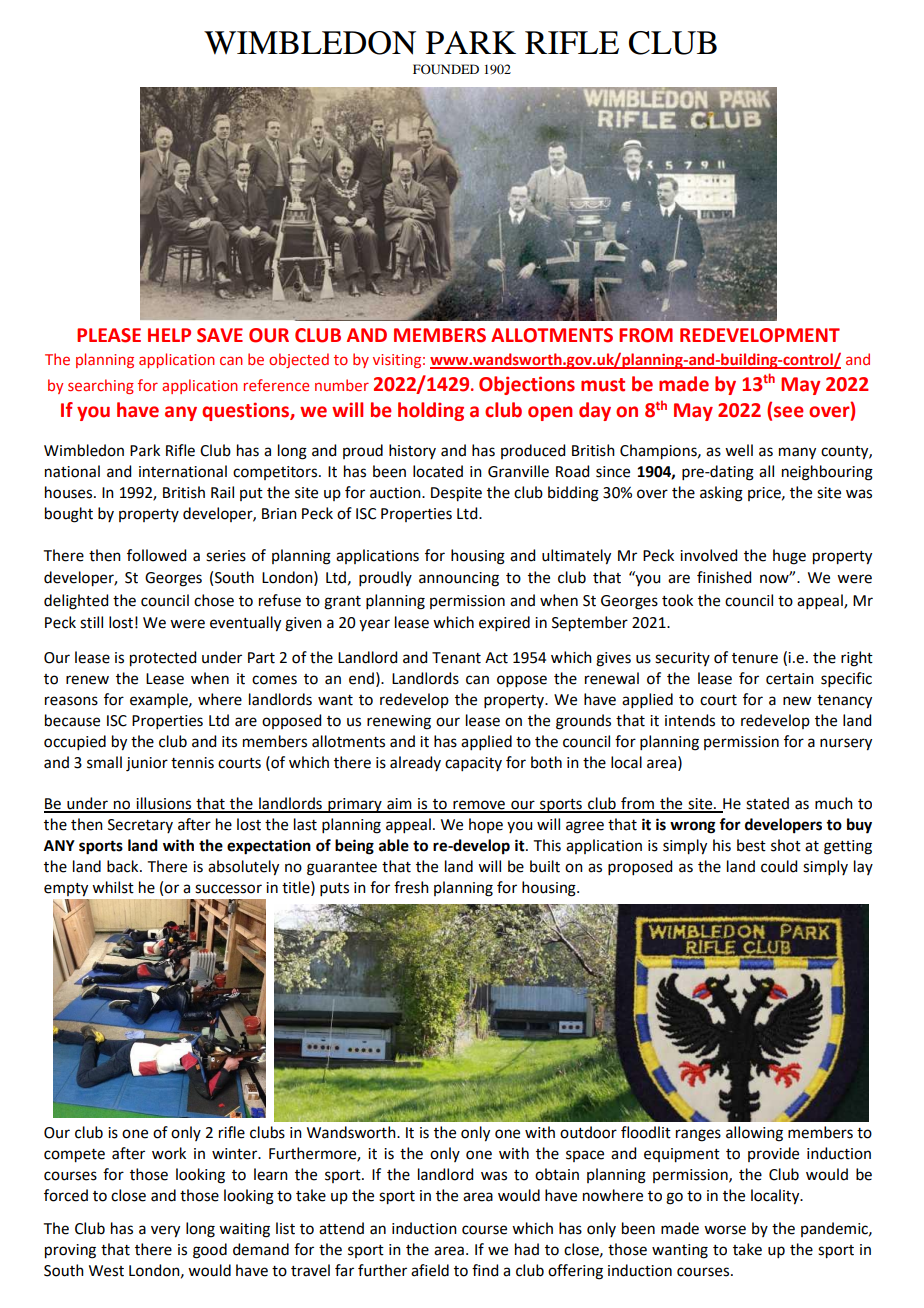 Image resolution: width=924 pixels, height=1308 pixels. I want to click on must, so click(603, 385).
